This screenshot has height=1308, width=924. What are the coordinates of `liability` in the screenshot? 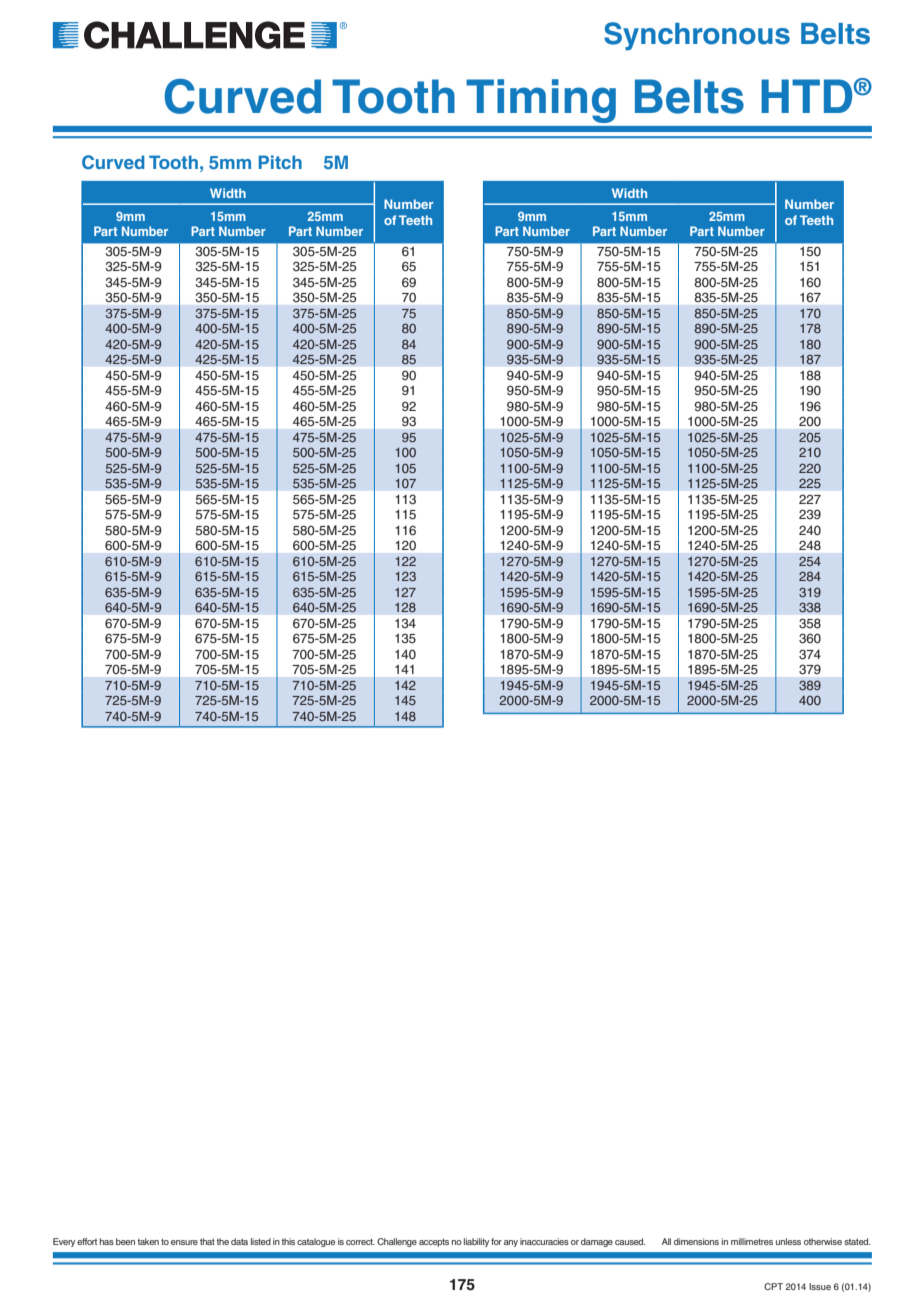 It's located at (476, 1242).
